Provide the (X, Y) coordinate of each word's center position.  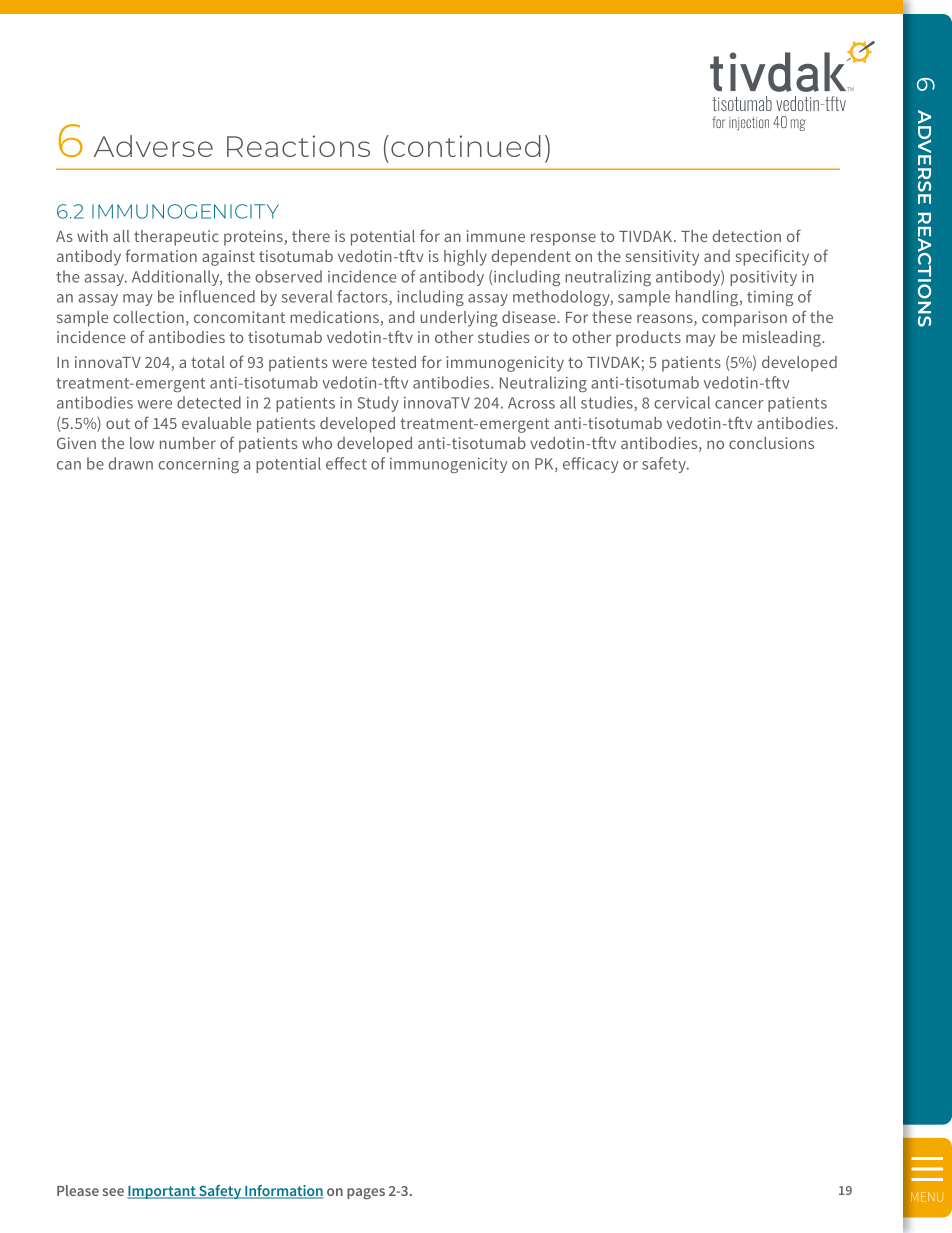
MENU (927, 1197)
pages (366, 1194)
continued (466, 146)
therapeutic (176, 238)
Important (163, 1192)
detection (747, 236)
